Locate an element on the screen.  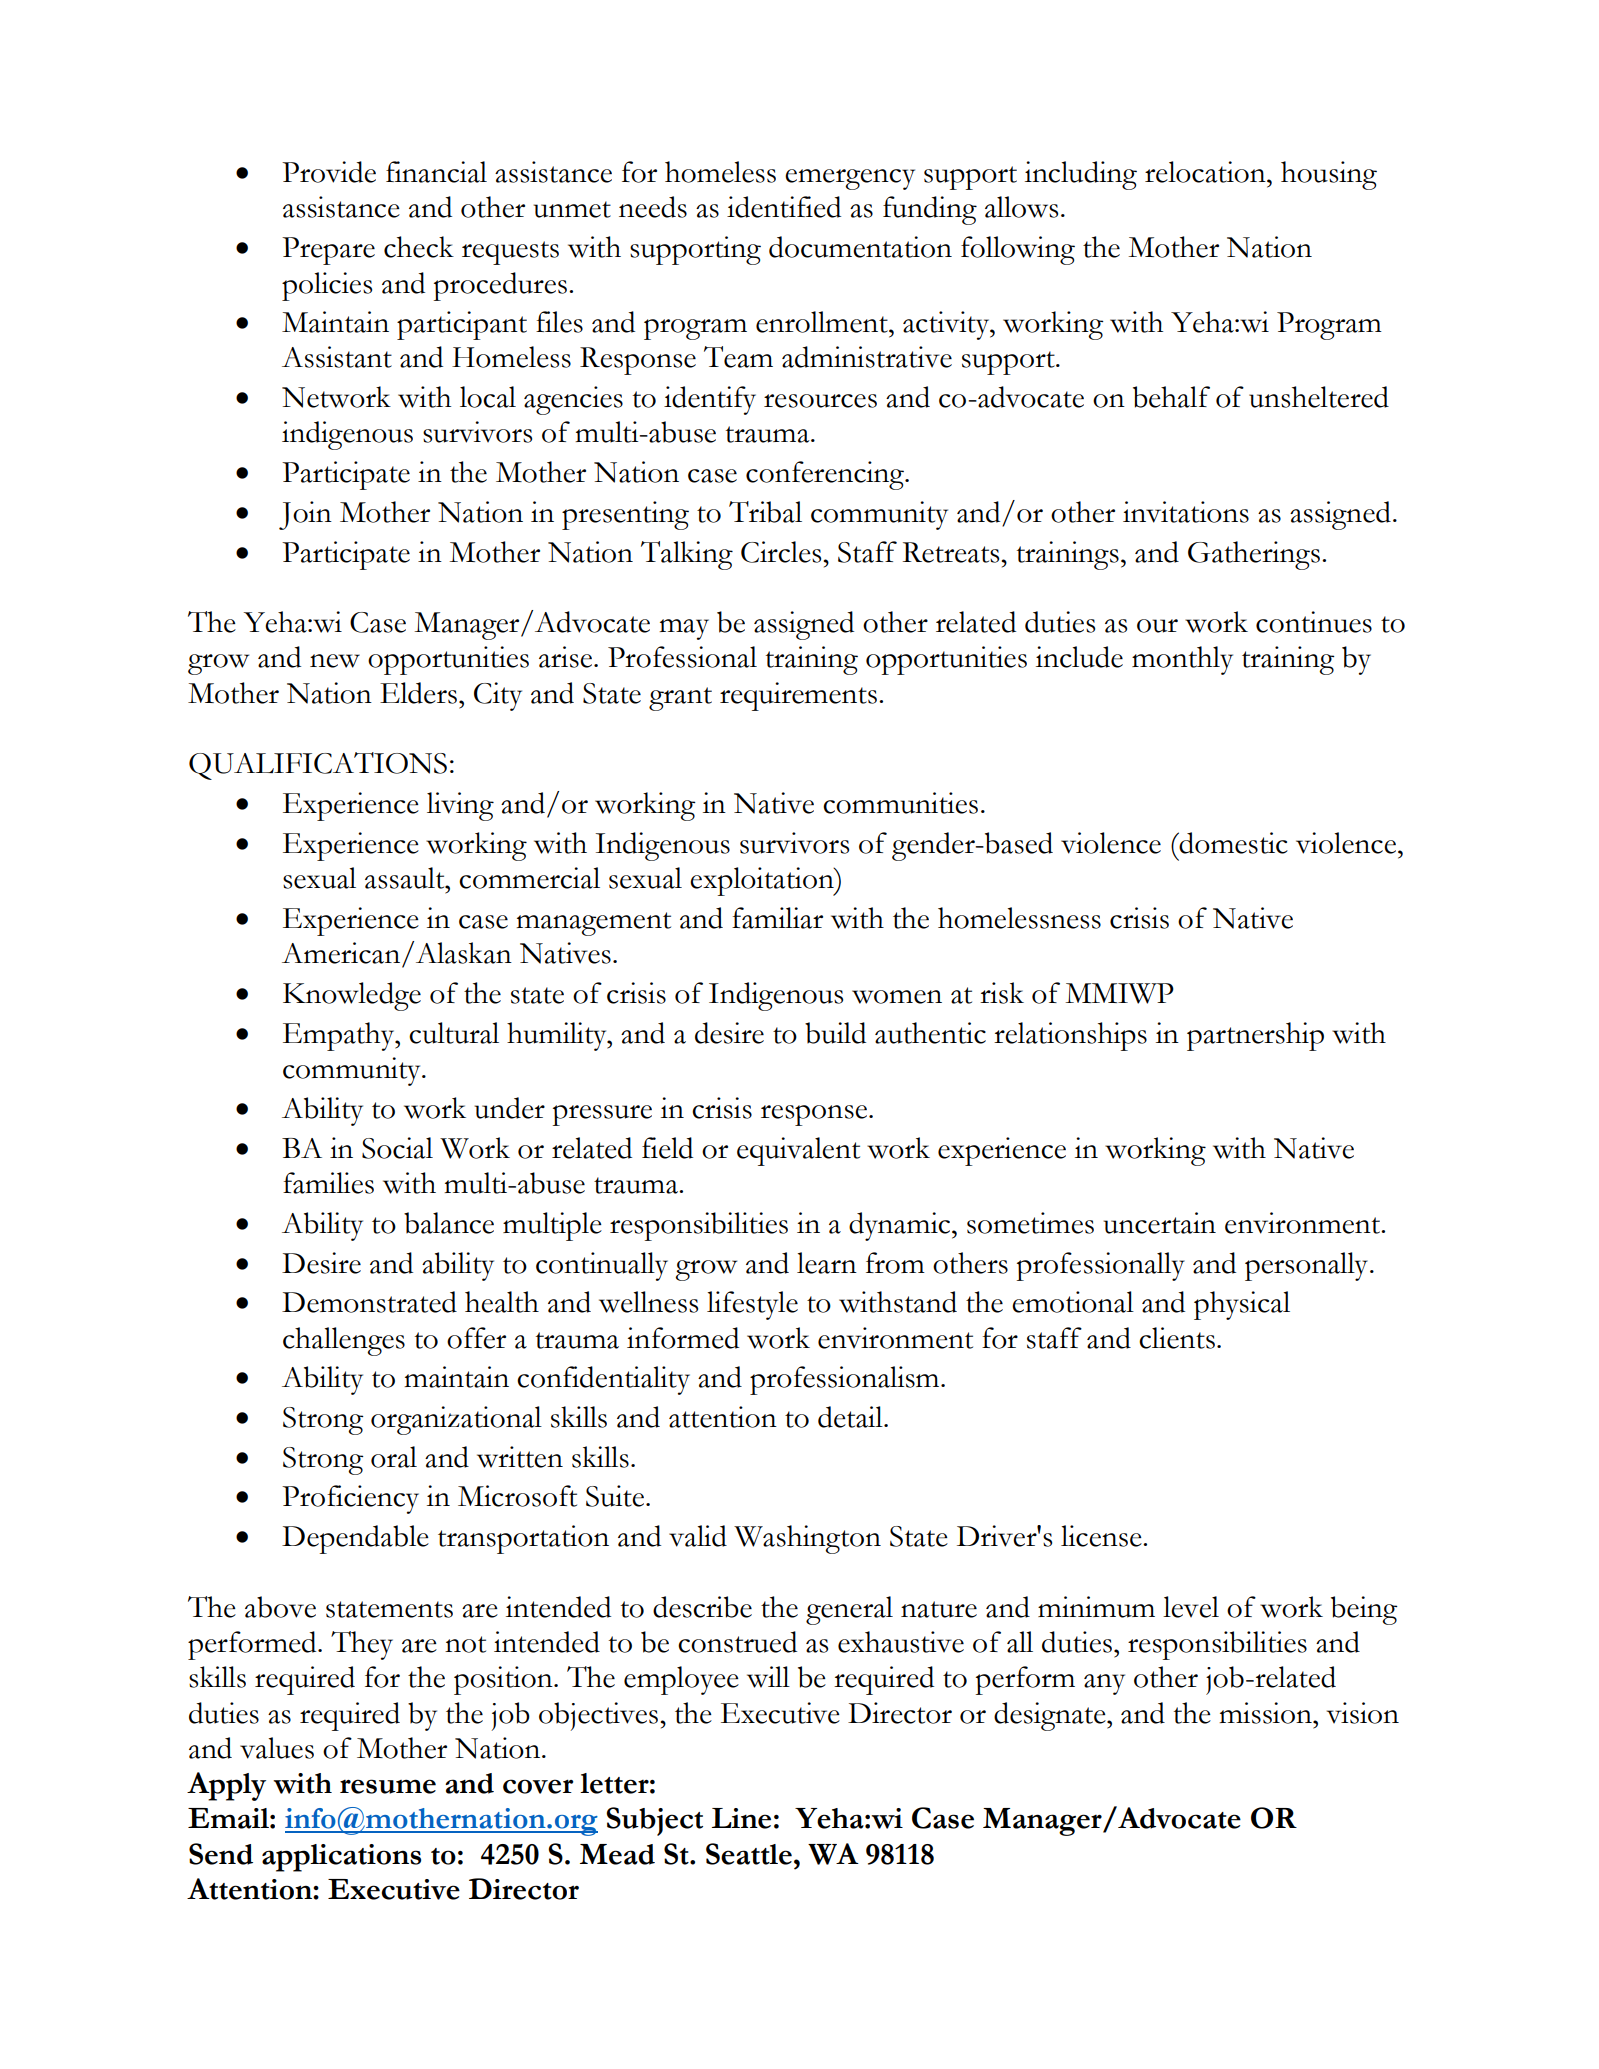
relocation is located at coordinates (1206, 172).
